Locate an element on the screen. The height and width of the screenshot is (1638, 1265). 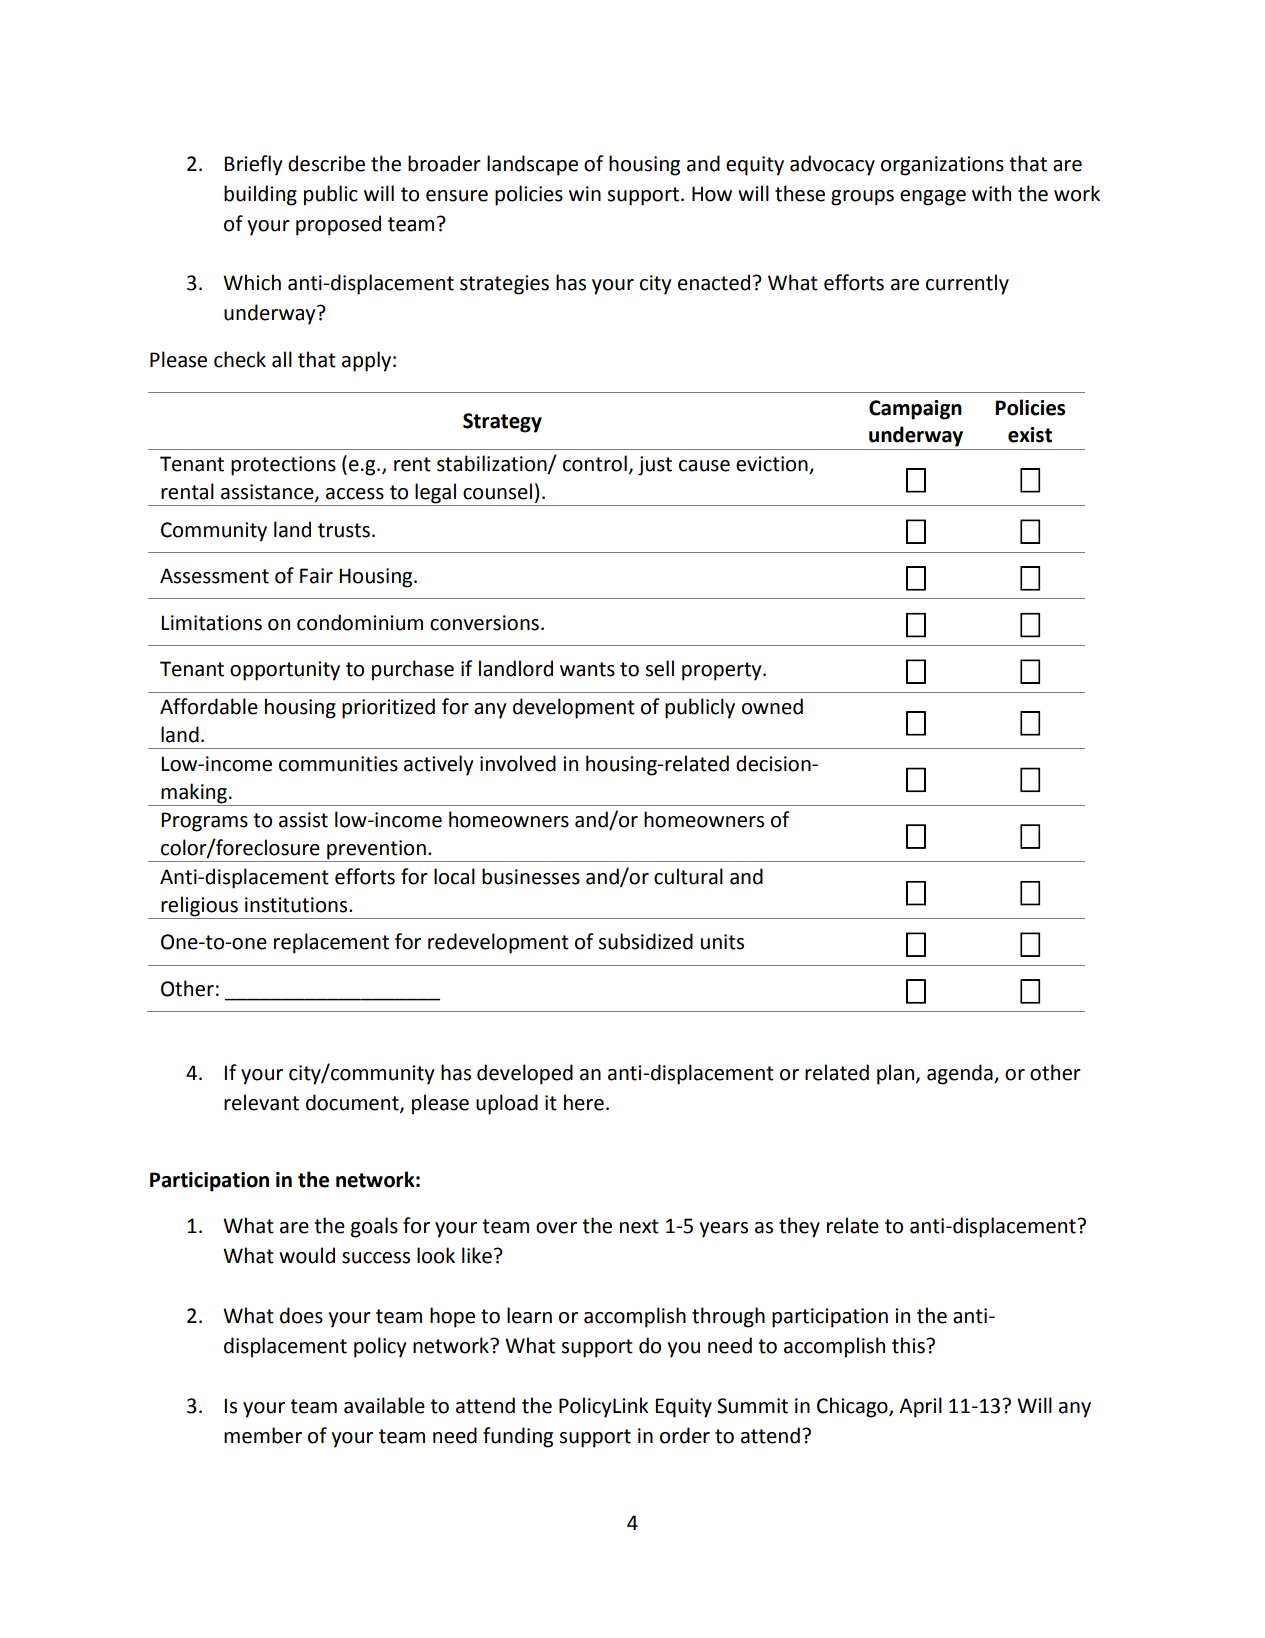
owned is located at coordinates (772, 706).
